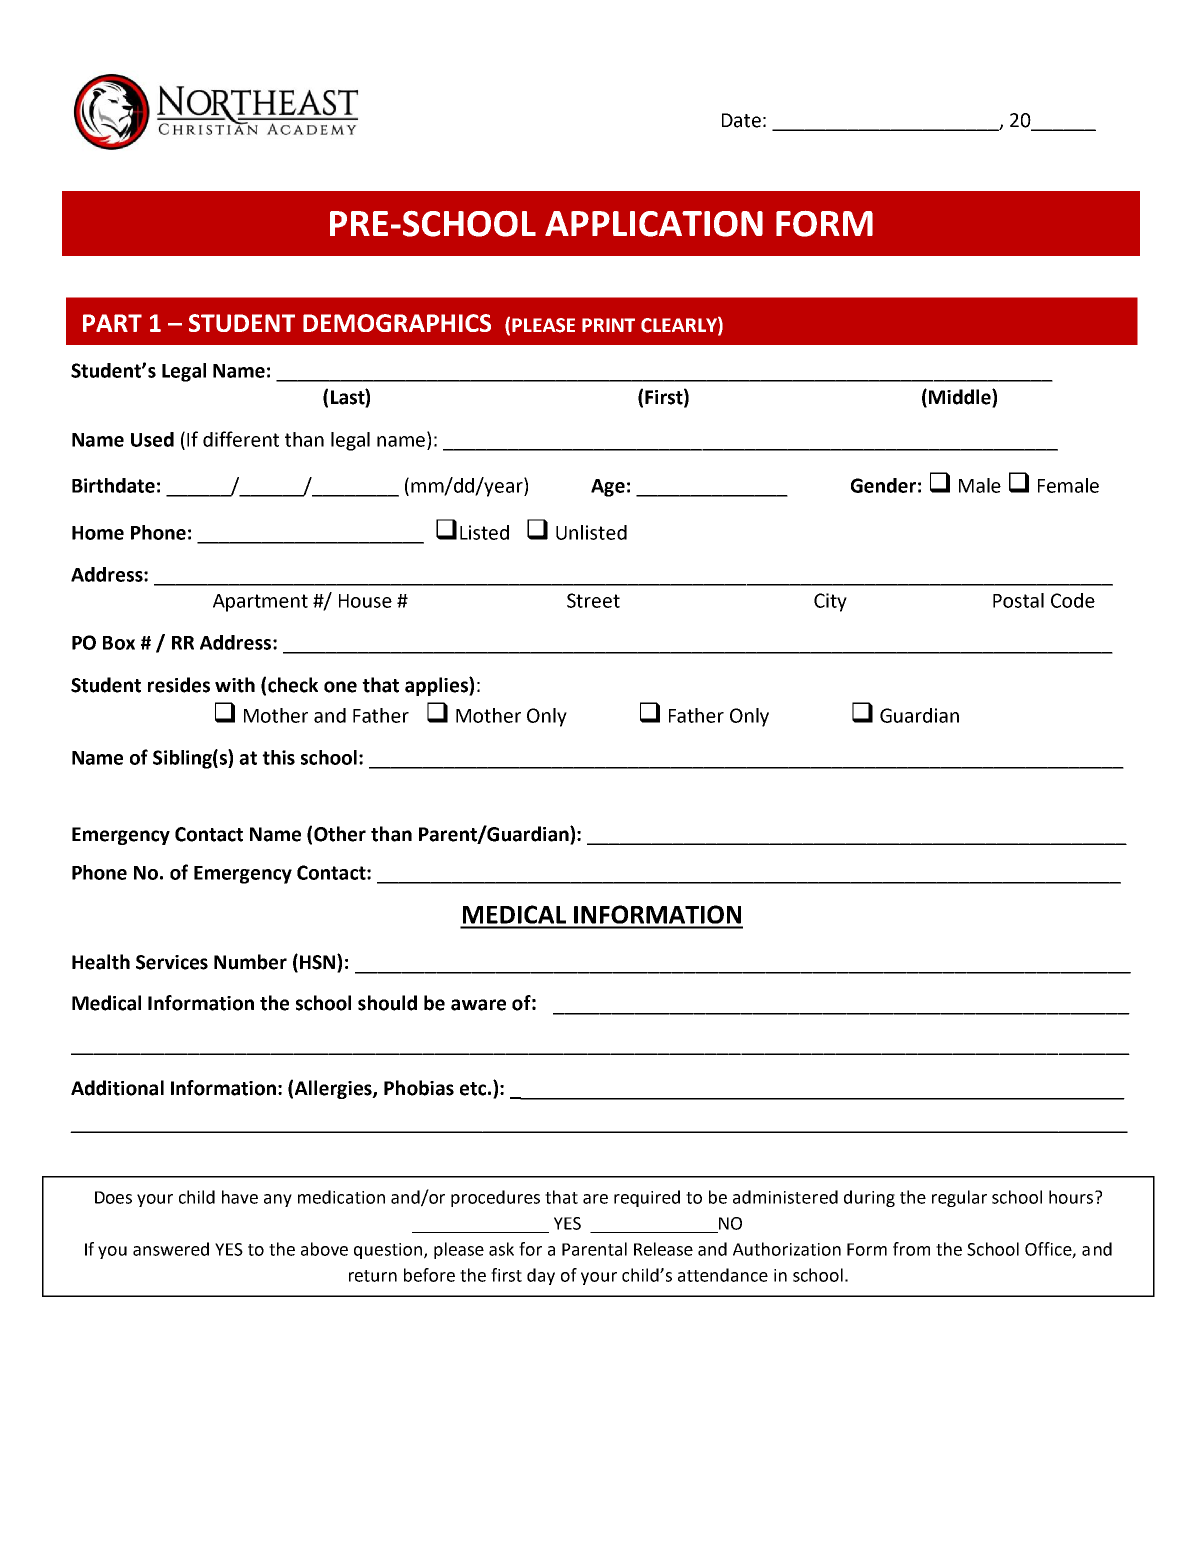 The height and width of the image is (1558, 1204). I want to click on DEMOGRAPHICS, so click(397, 323).
